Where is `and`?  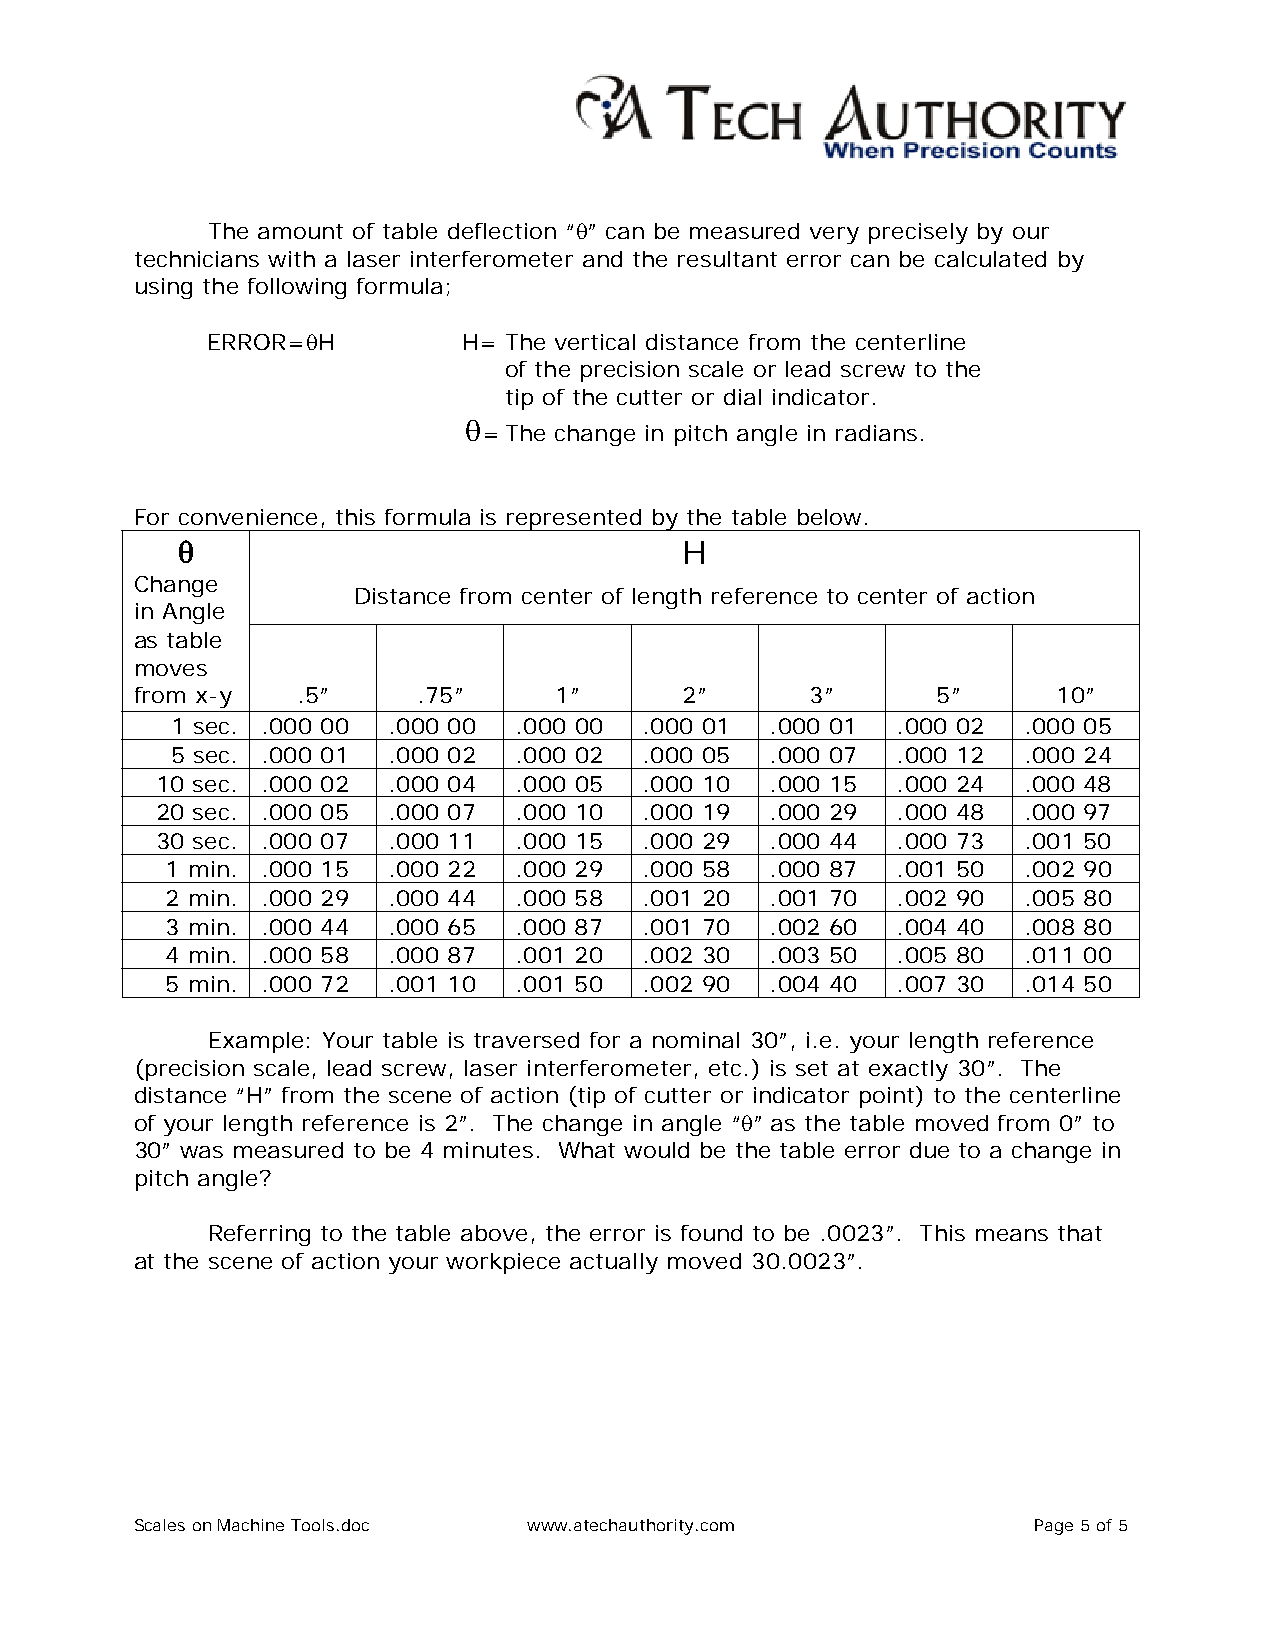 and is located at coordinates (602, 259).
